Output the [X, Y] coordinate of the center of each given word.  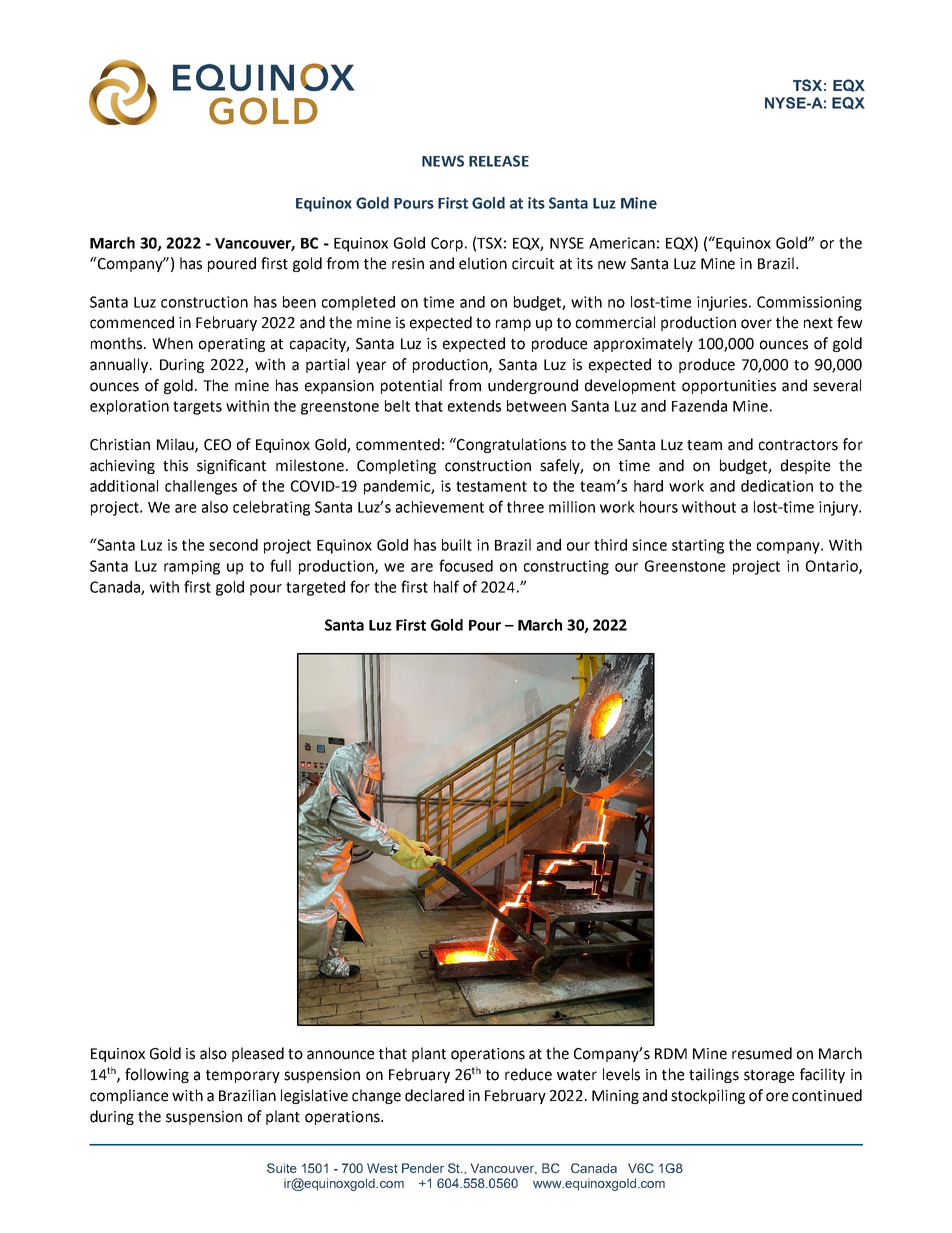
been [299, 302]
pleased [258, 1054]
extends [474, 406]
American [622, 243]
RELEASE [499, 161]
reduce [528, 1074]
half [446, 586]
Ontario [833, 567]
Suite [282, 1168]
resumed [762, 1053]
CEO [217, 445]
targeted [315, 588]
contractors [798, 445]
